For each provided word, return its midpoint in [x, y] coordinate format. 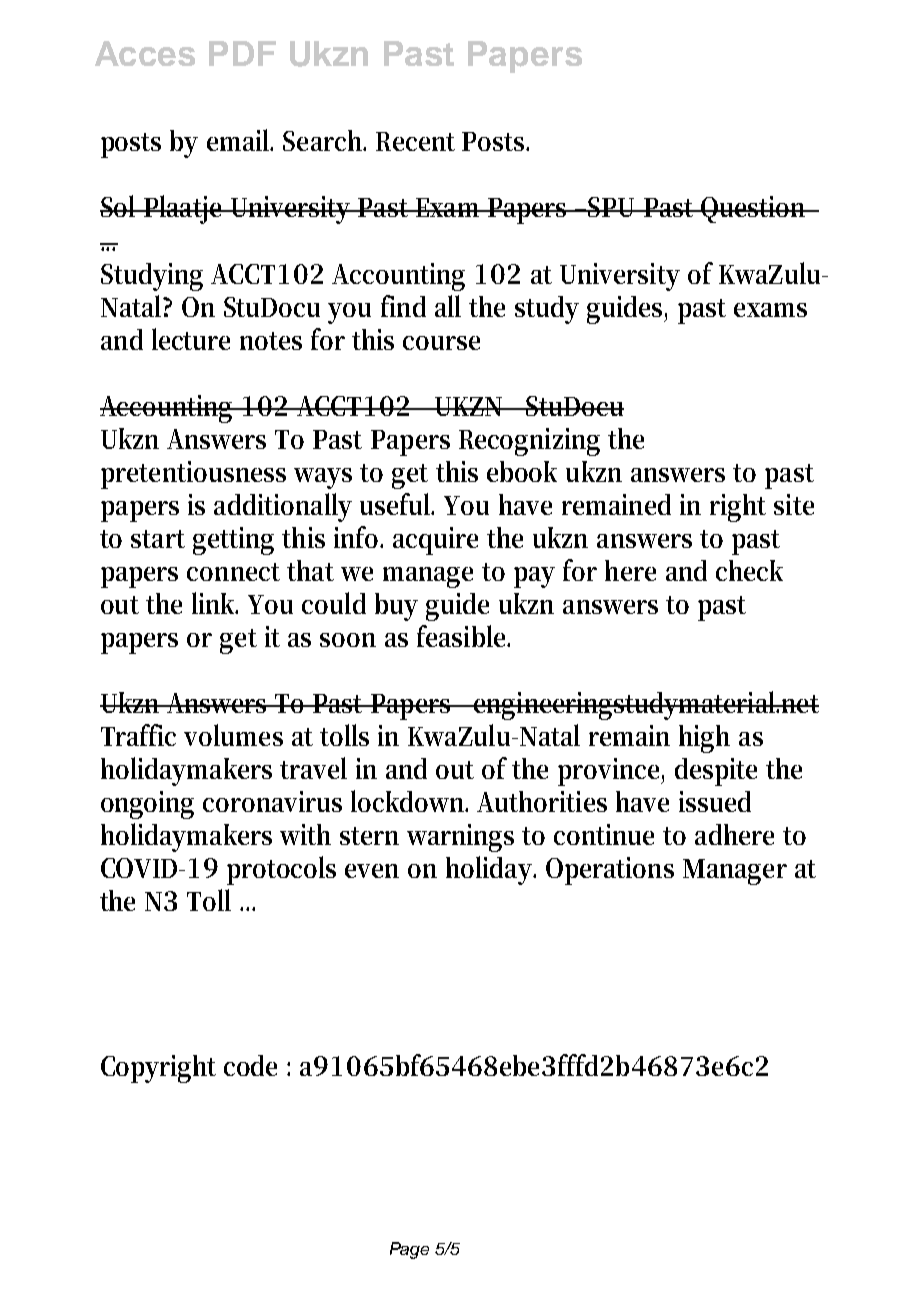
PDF [242, 53]
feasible [463, 636]
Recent [415, 141]
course [441, 343]
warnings [460, 838]
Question [754, 209]
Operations [610, 871]
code [250, 1065]
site [794, 504]
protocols [281, 870]
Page [409, 1250]
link [215, 603]
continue [604, 834]
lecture [191, 339]
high [704, 739]
